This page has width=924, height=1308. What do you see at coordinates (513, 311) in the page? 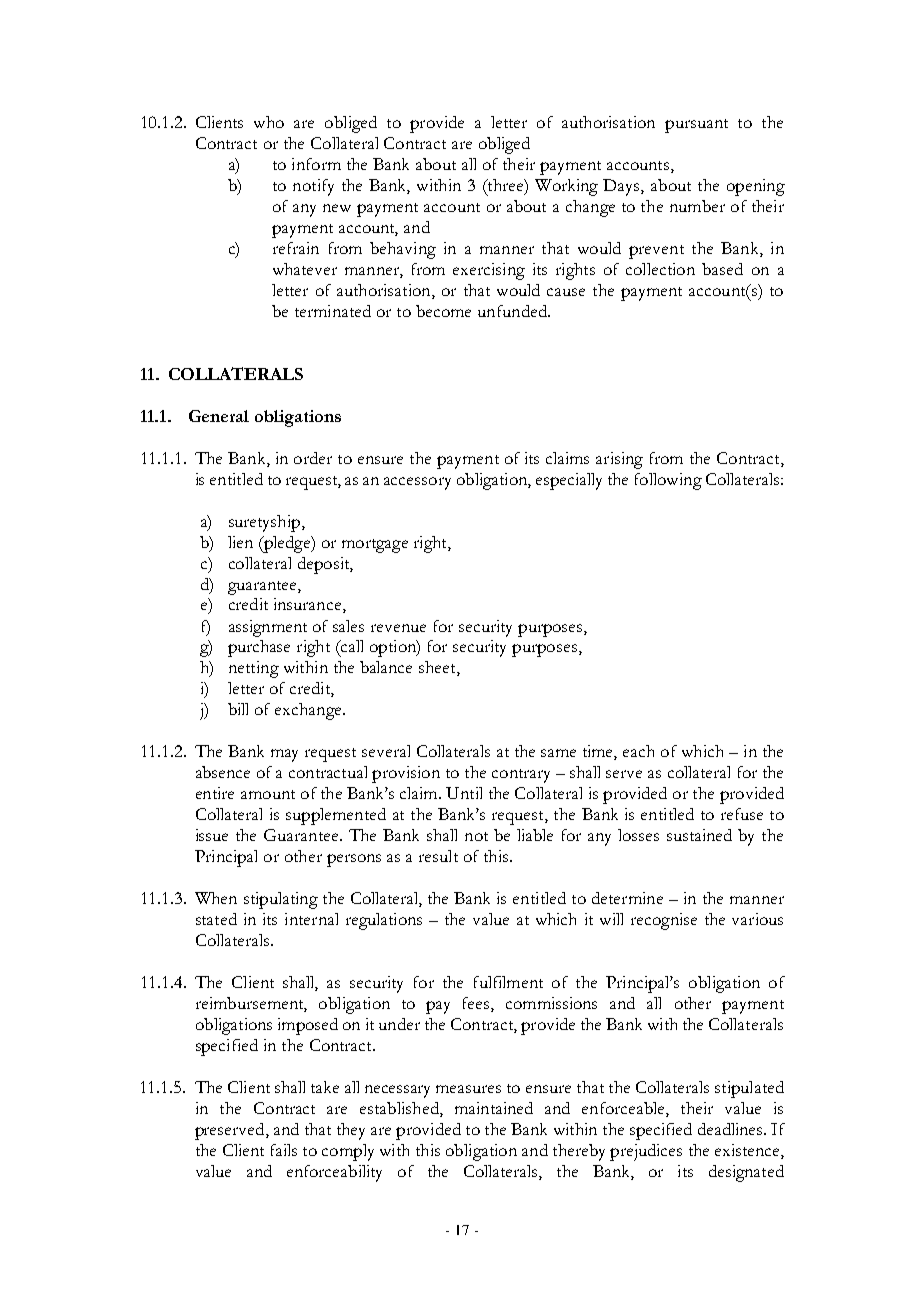
I see `unfunded` at bounding box center [513, 311].
